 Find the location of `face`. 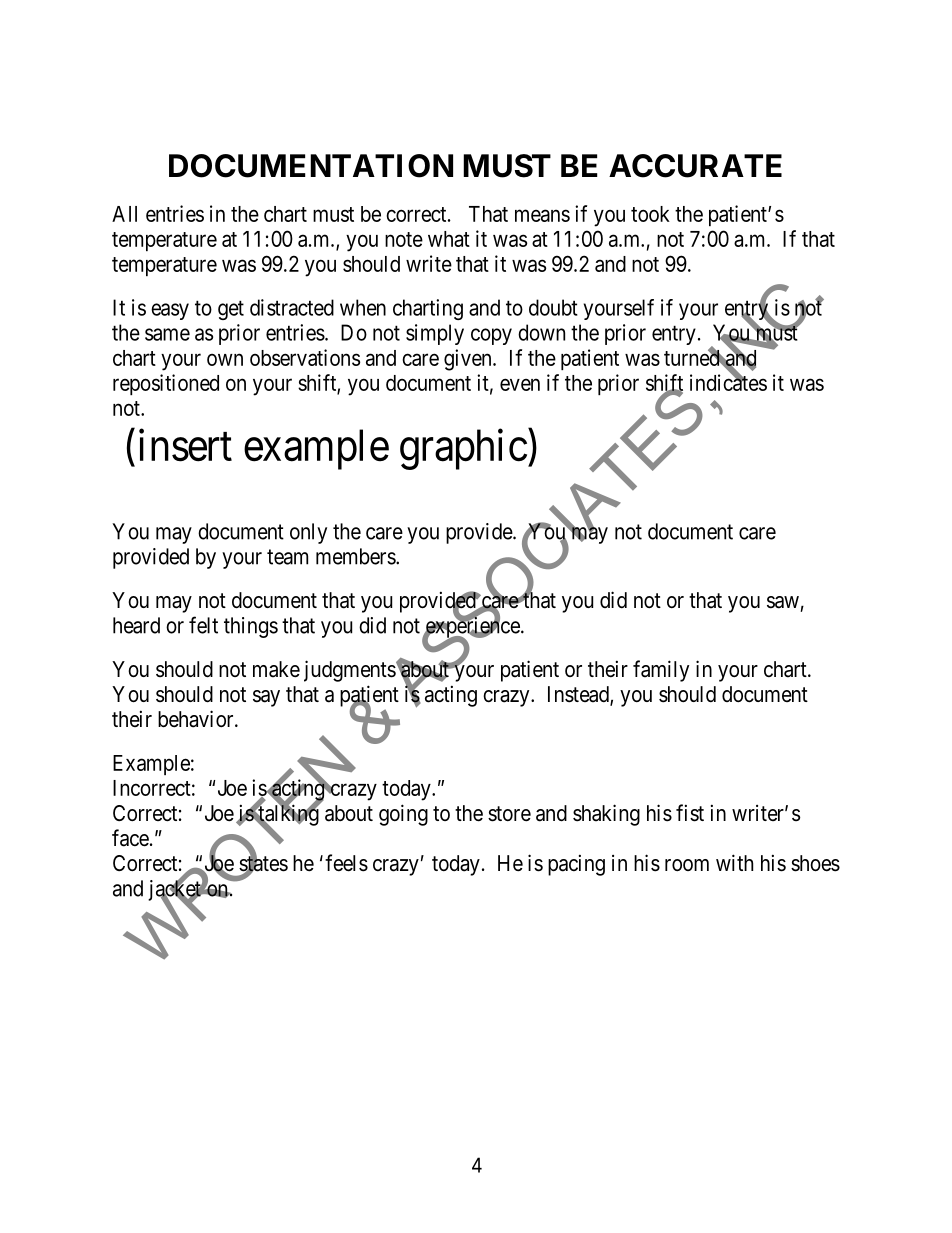

face is located at coordinates (130, 838).
